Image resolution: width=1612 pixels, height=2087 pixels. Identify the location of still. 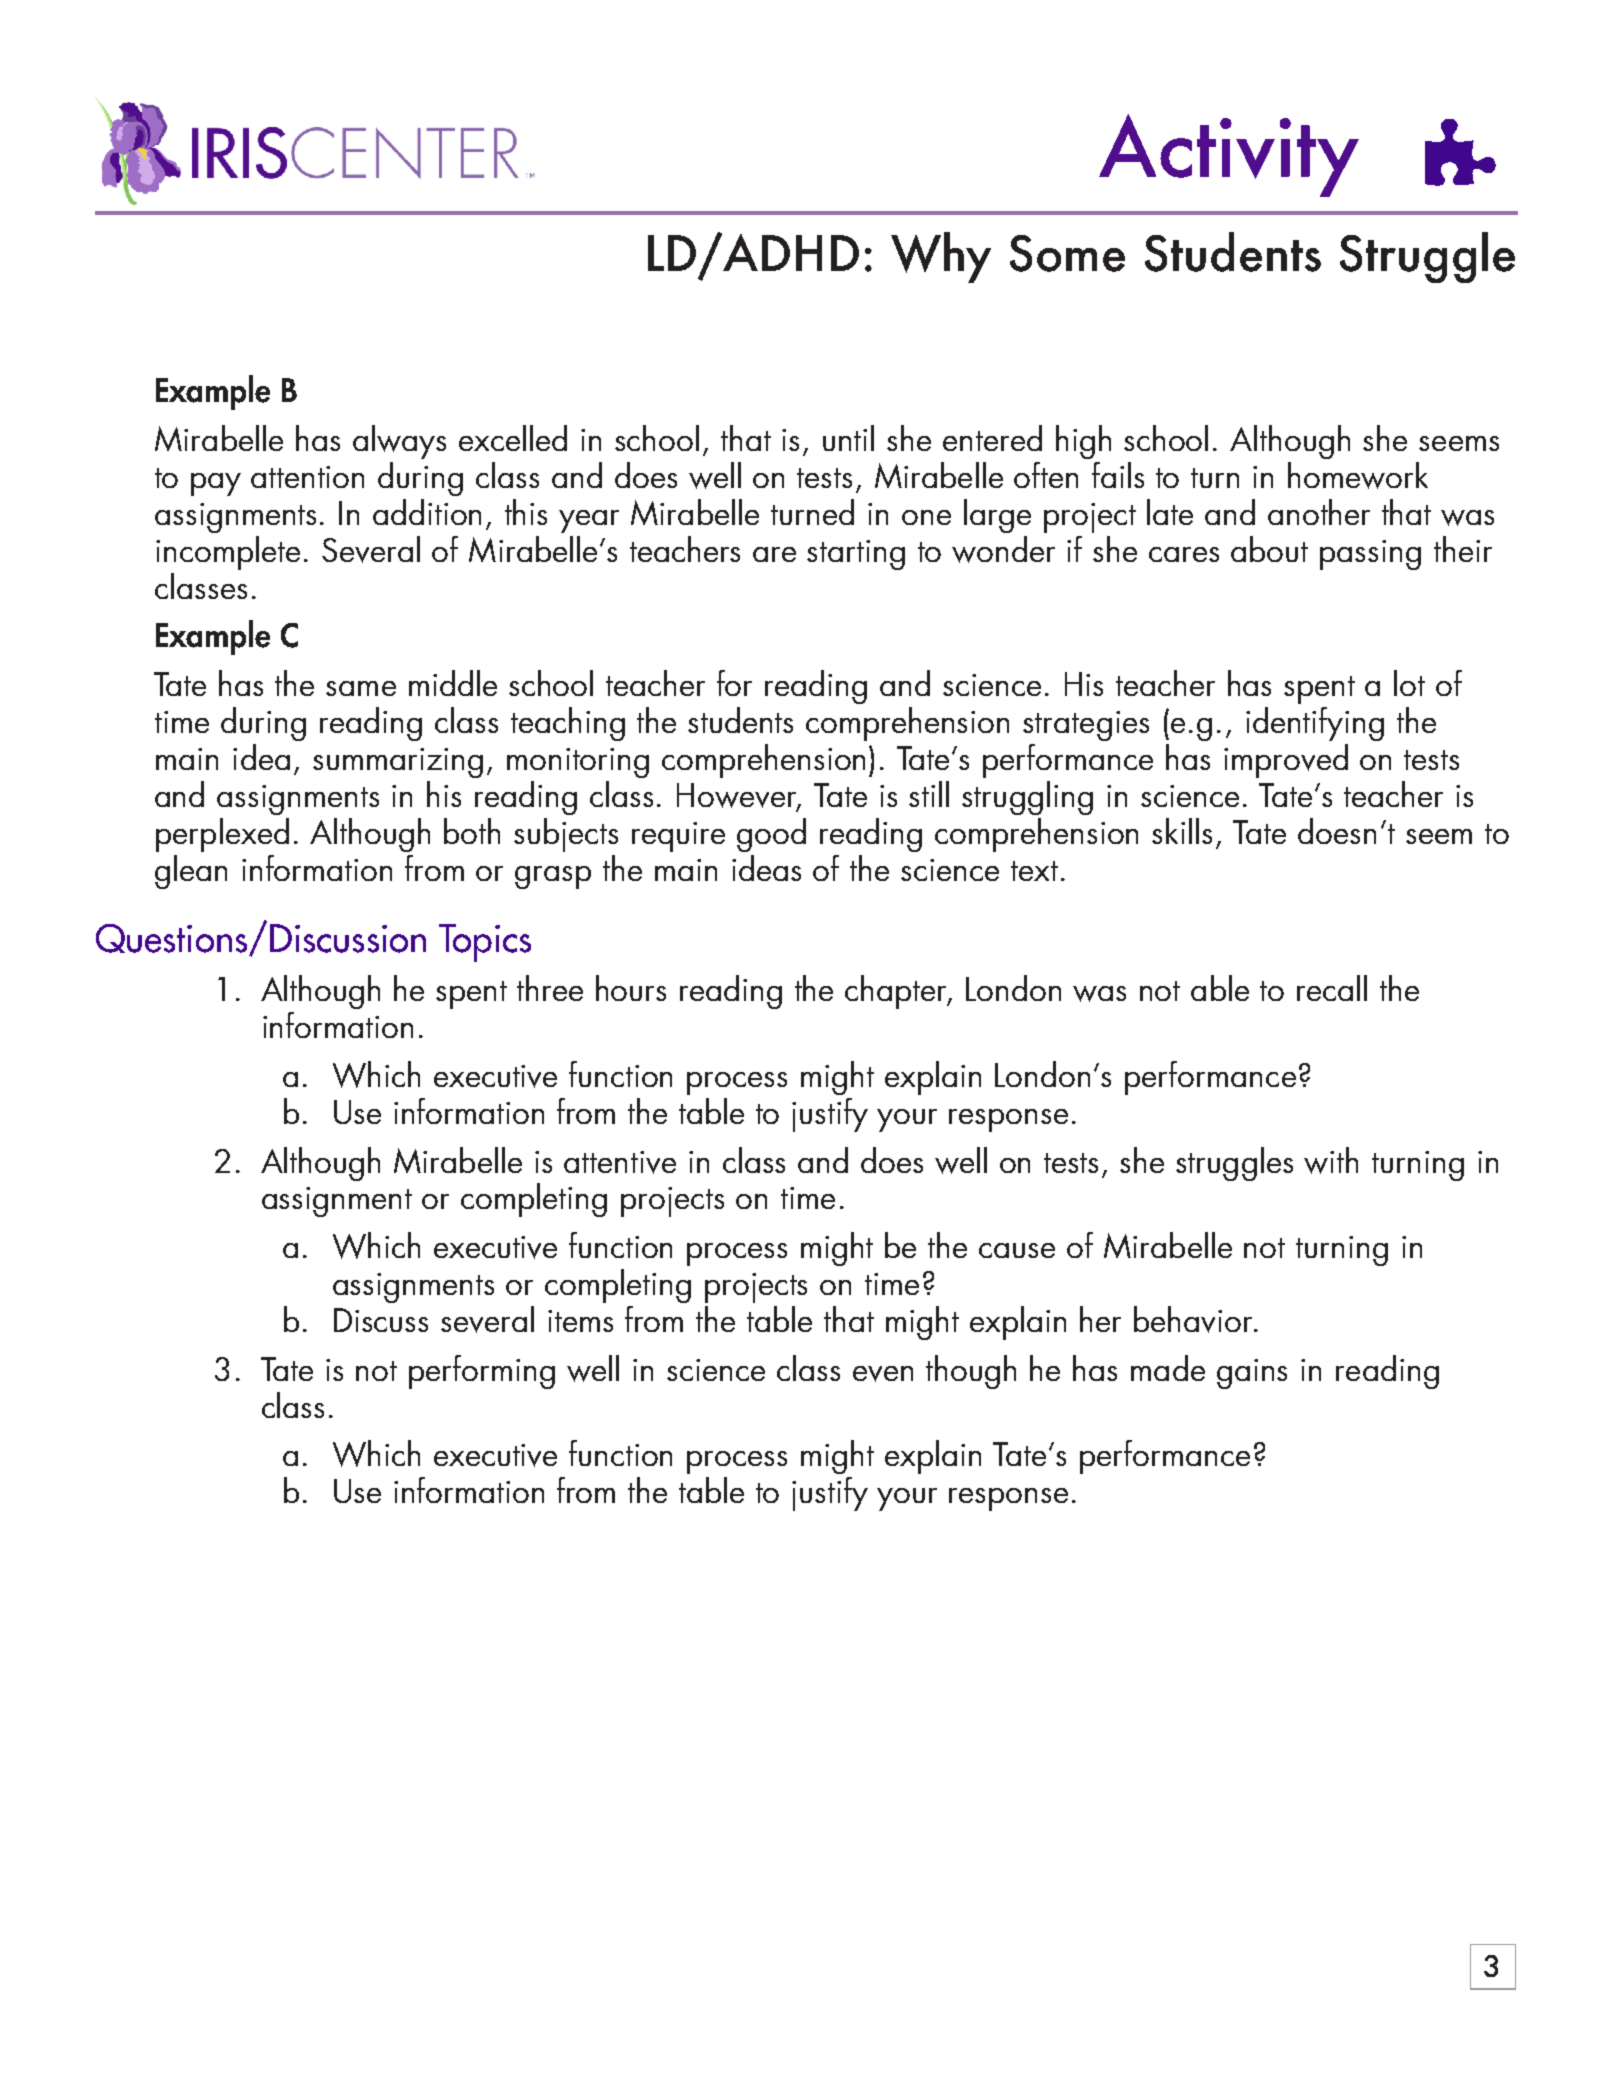
(929, 794).
